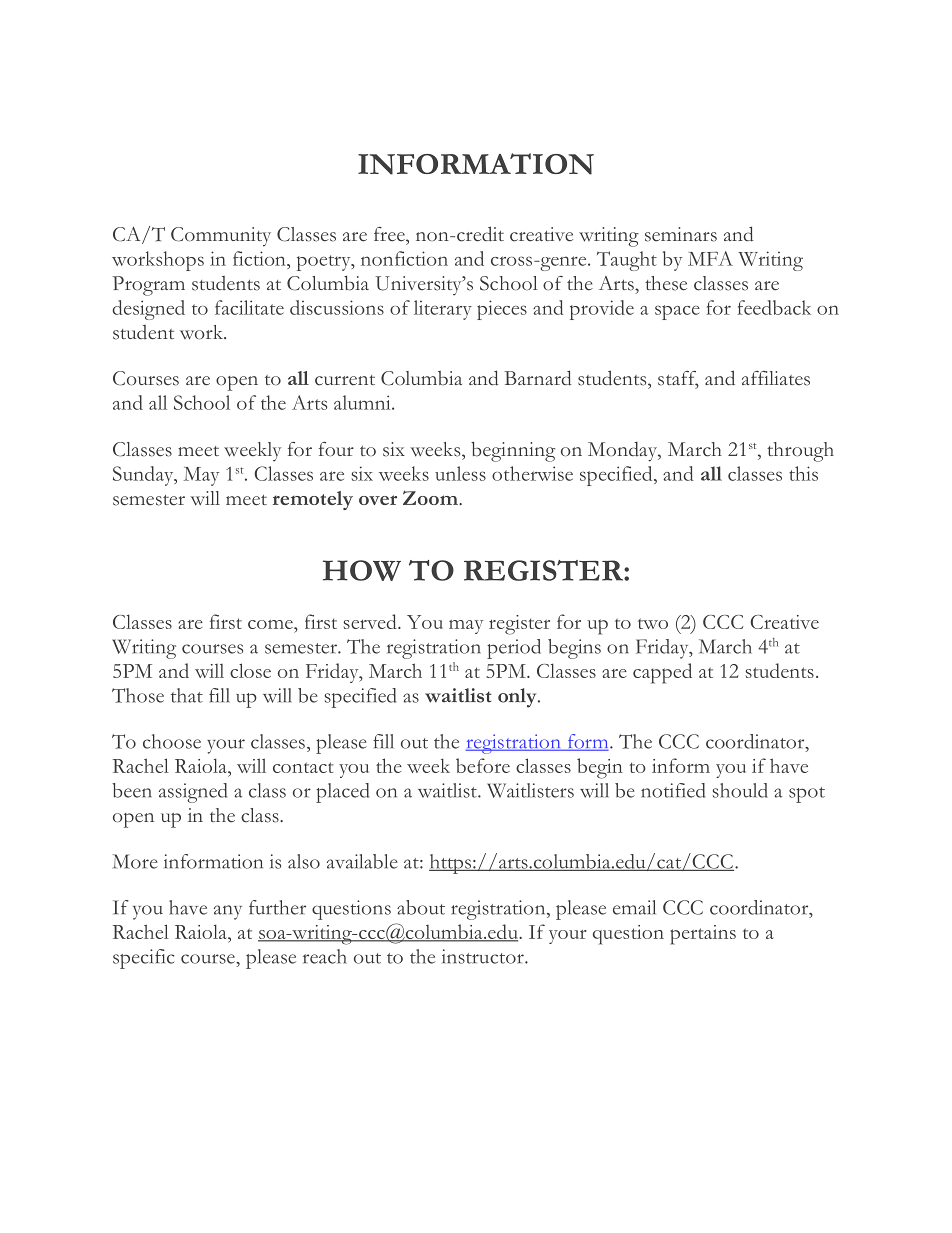 The width and height of the screenshot is (952, 1233). Describe the element at coordinates (221, 237) in the screenshot. I see `Community` at that location.
